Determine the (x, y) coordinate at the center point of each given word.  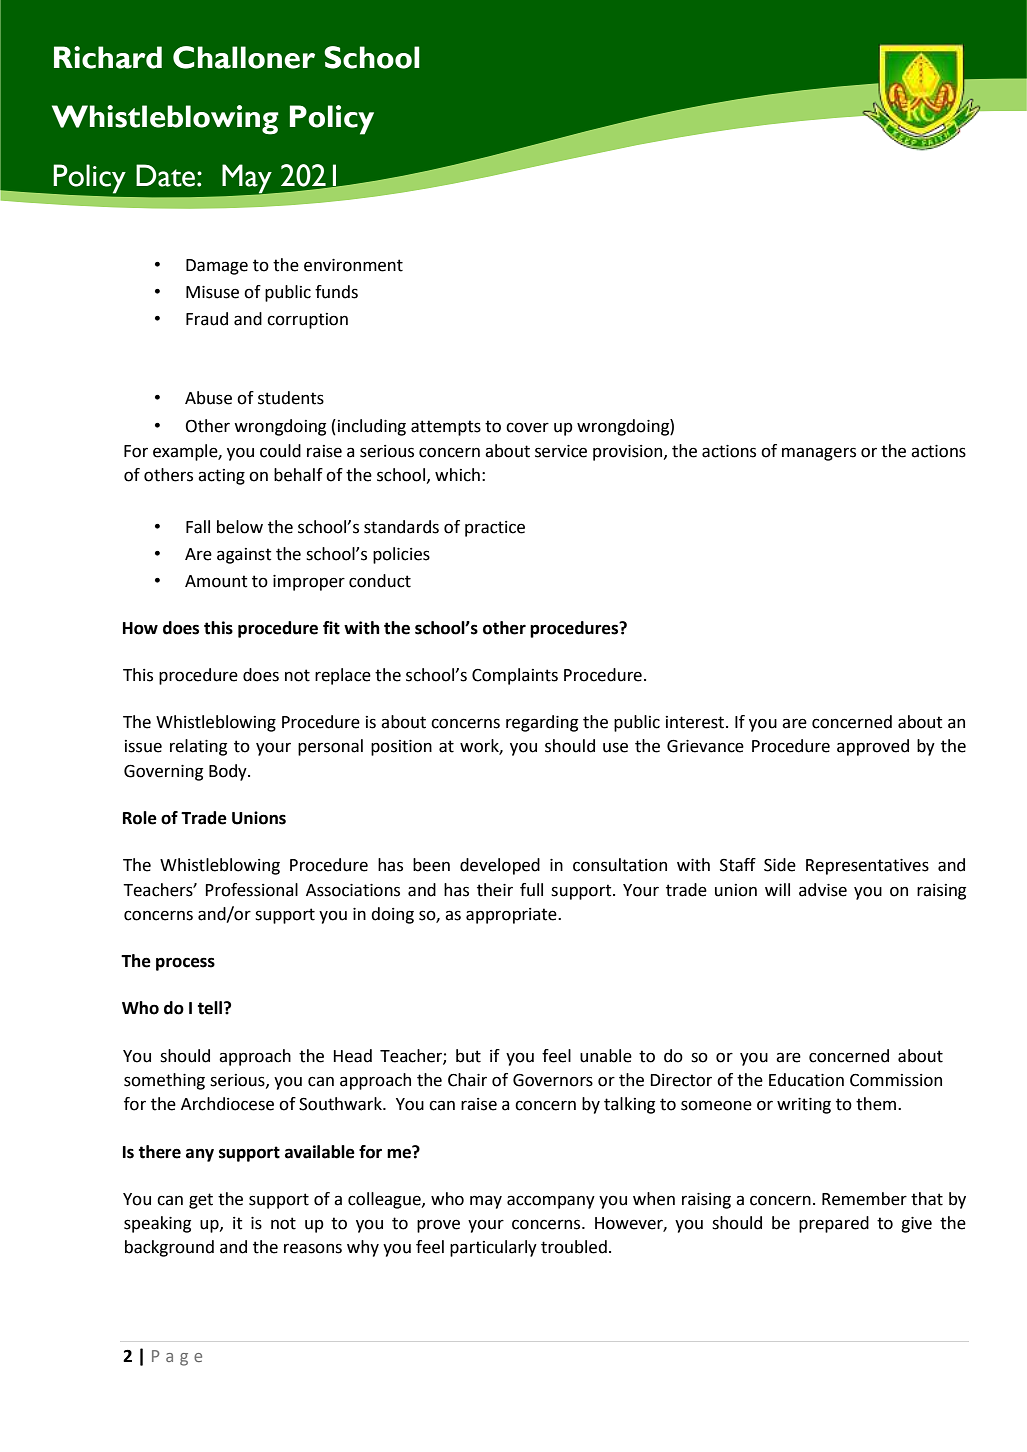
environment (353, 265)
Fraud (207, 319)
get (201, 1201)
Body (229, 772)
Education (806, 1080)
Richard (108, 57)
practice (495, 529)
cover (527, 427)
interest (696, 722)
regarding (542, 723)
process (185, 964)
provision (629, 453)
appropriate (512, 916)
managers (819, 454)
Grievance (705, 746)
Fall (198, 527)
